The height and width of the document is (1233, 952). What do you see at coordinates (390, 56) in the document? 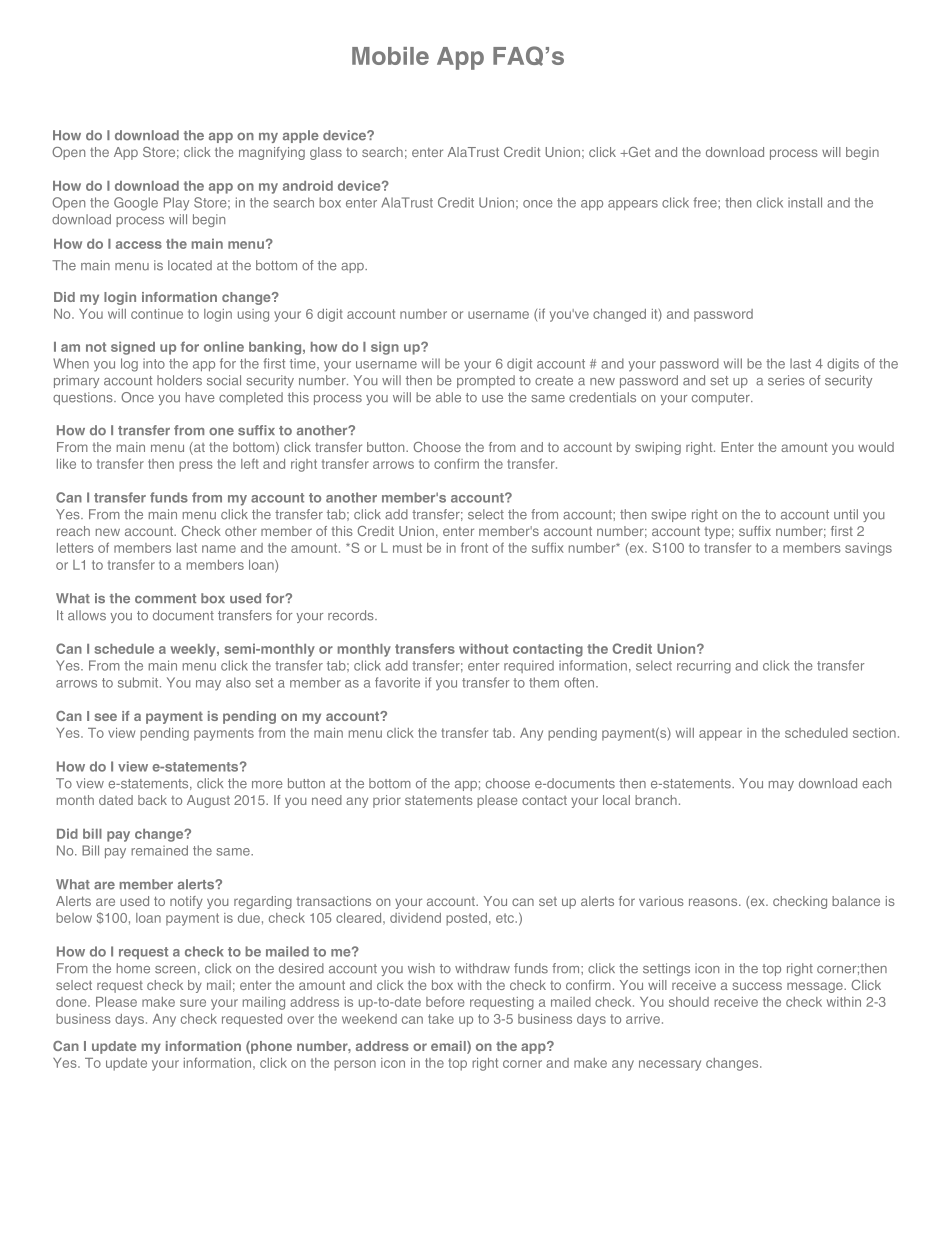
I see `Mobile` at bounding box center [390, 56].
